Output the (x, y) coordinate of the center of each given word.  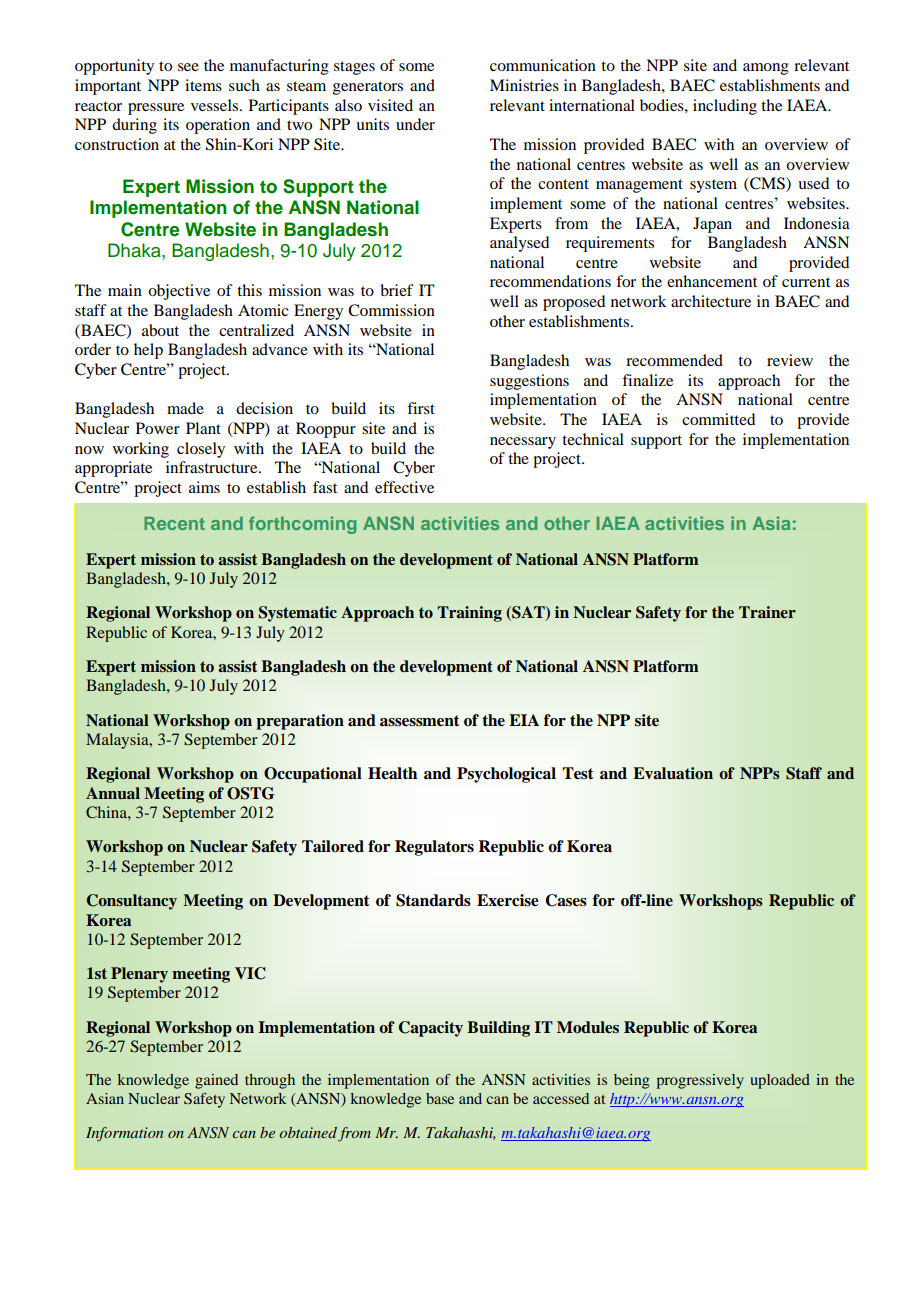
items (203, 85)
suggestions (529, 382)
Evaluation (673, 773)
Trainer (767, 612)
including (725, 107)
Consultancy (132, 902)
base (440, 1098)
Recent (174, 523)
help (148, 351)
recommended (674, 360)
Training (469, 614)
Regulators (434, 848)
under (415, 124)
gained (216, 1081)
